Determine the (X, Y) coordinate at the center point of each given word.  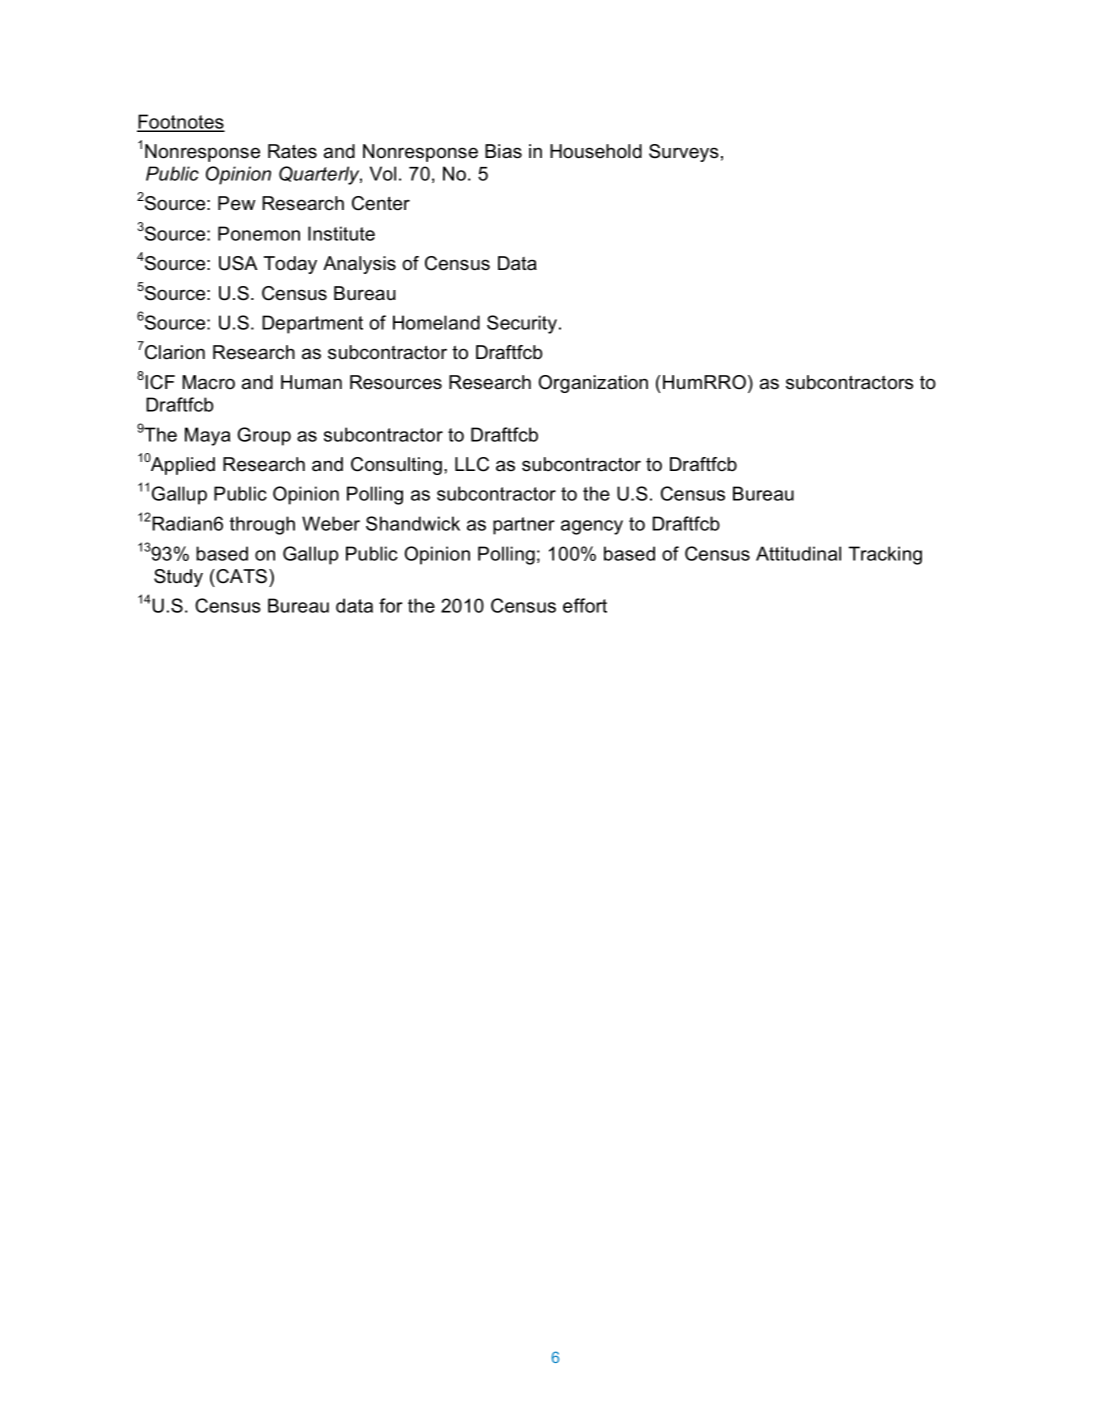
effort (585, 605)
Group (264, 436)
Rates (292, 151)
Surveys (684, 153)
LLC (472, 464)
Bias (503, 151)
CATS (240, 576)
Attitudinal (798, 553)
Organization (593, 384)
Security (522, 324)
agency (592, 527)
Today (290, 265)
